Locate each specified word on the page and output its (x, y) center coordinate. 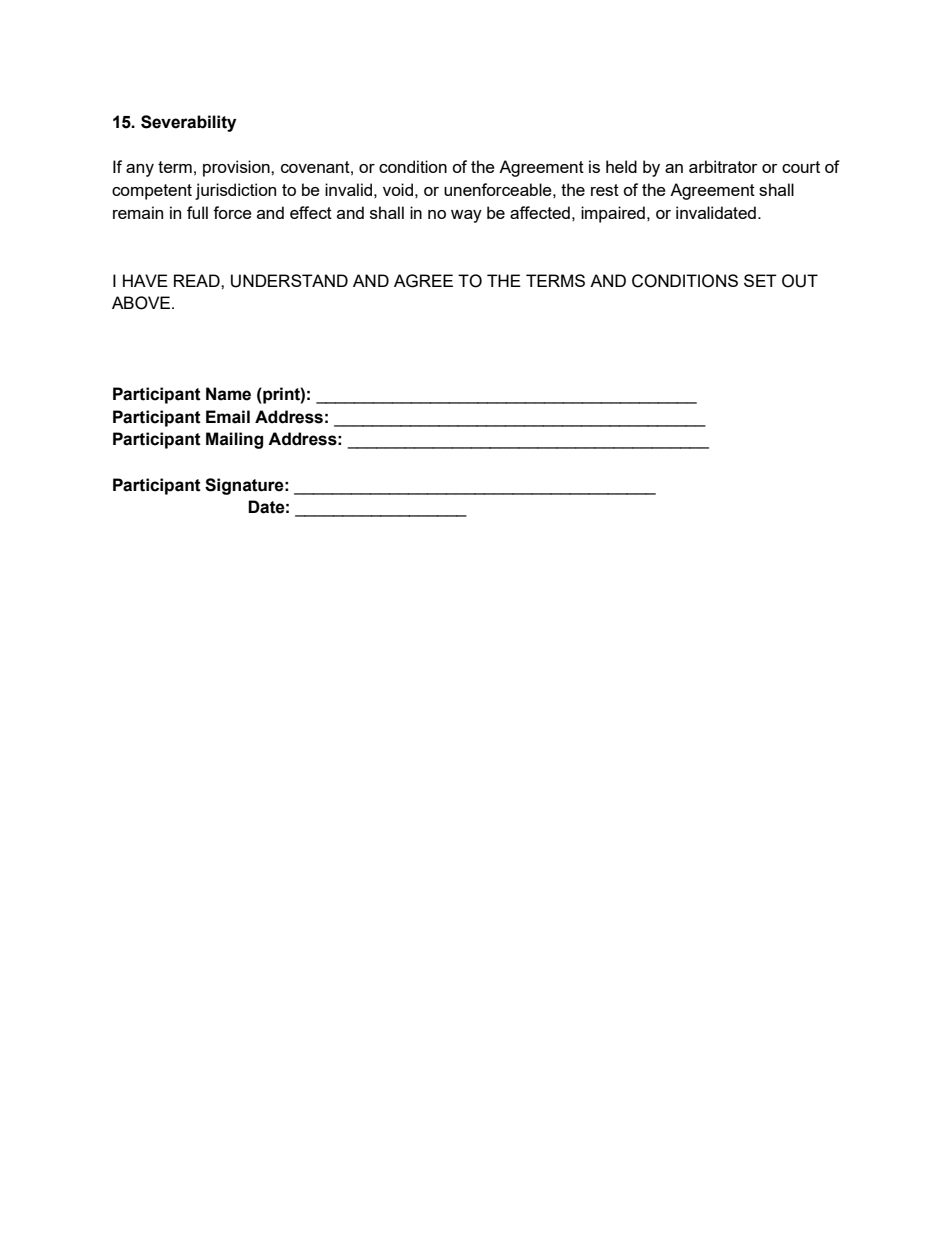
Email (228, 417)
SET (760, 280)
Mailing (234, 440)
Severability (188, 123)
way (466, 216)
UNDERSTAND (289, 281)
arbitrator (723, 166)
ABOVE (141, 303)
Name (228, 394)
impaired (613, 214)
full (197, 212)
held (621, 166)
